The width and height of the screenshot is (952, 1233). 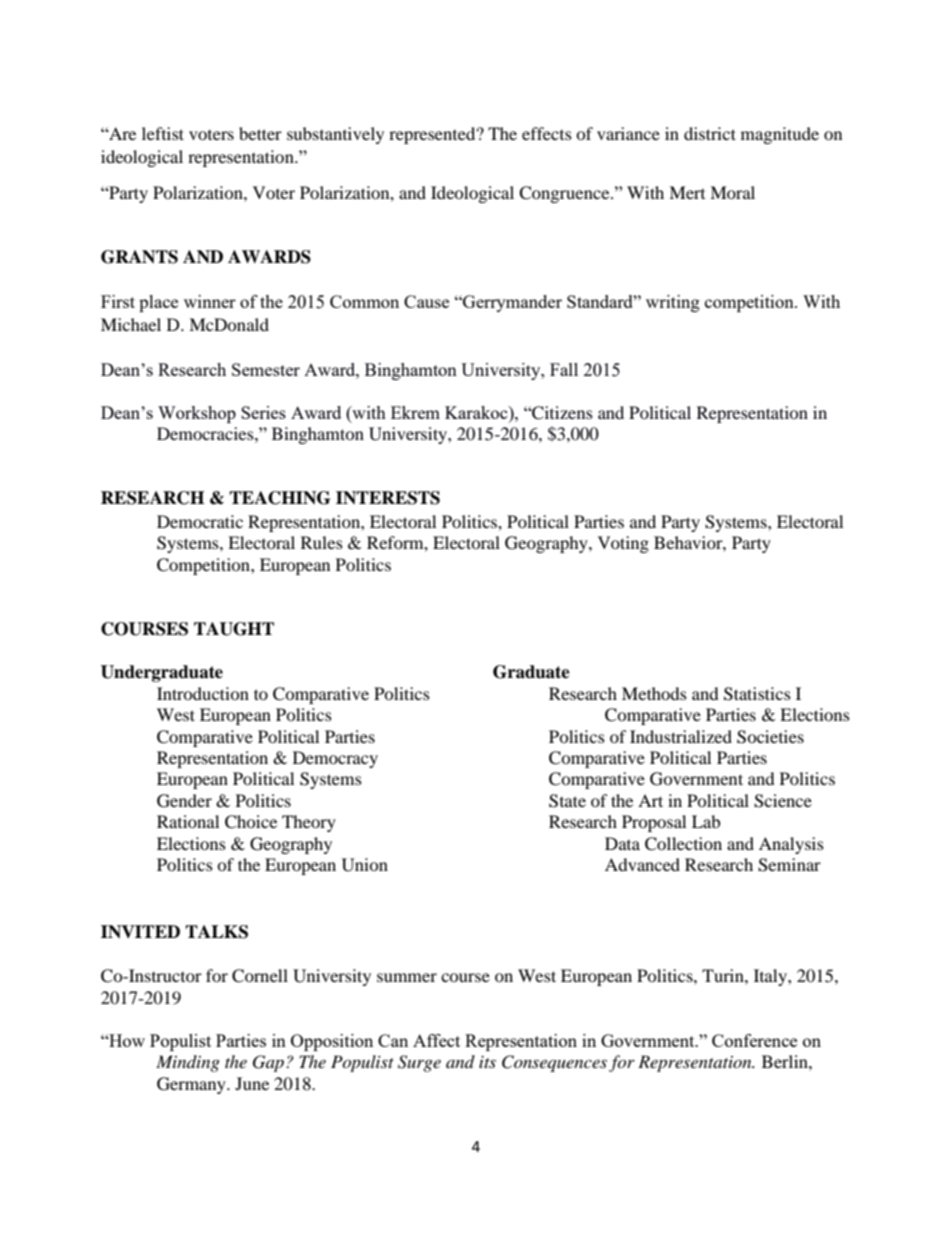 I want to click on effects, so click(x=547, y=133).
